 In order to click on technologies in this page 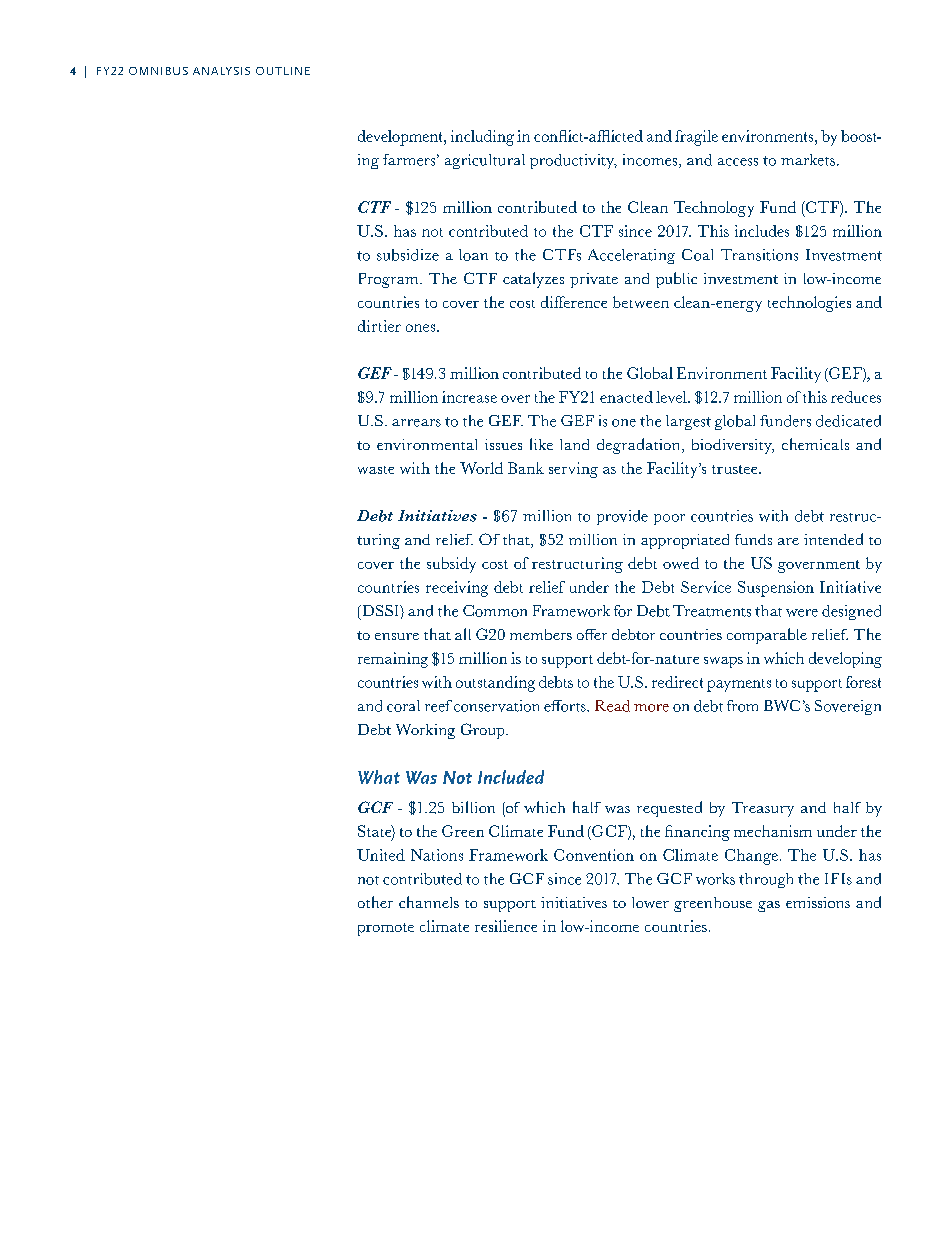, I will do `click(809, 304)`.
